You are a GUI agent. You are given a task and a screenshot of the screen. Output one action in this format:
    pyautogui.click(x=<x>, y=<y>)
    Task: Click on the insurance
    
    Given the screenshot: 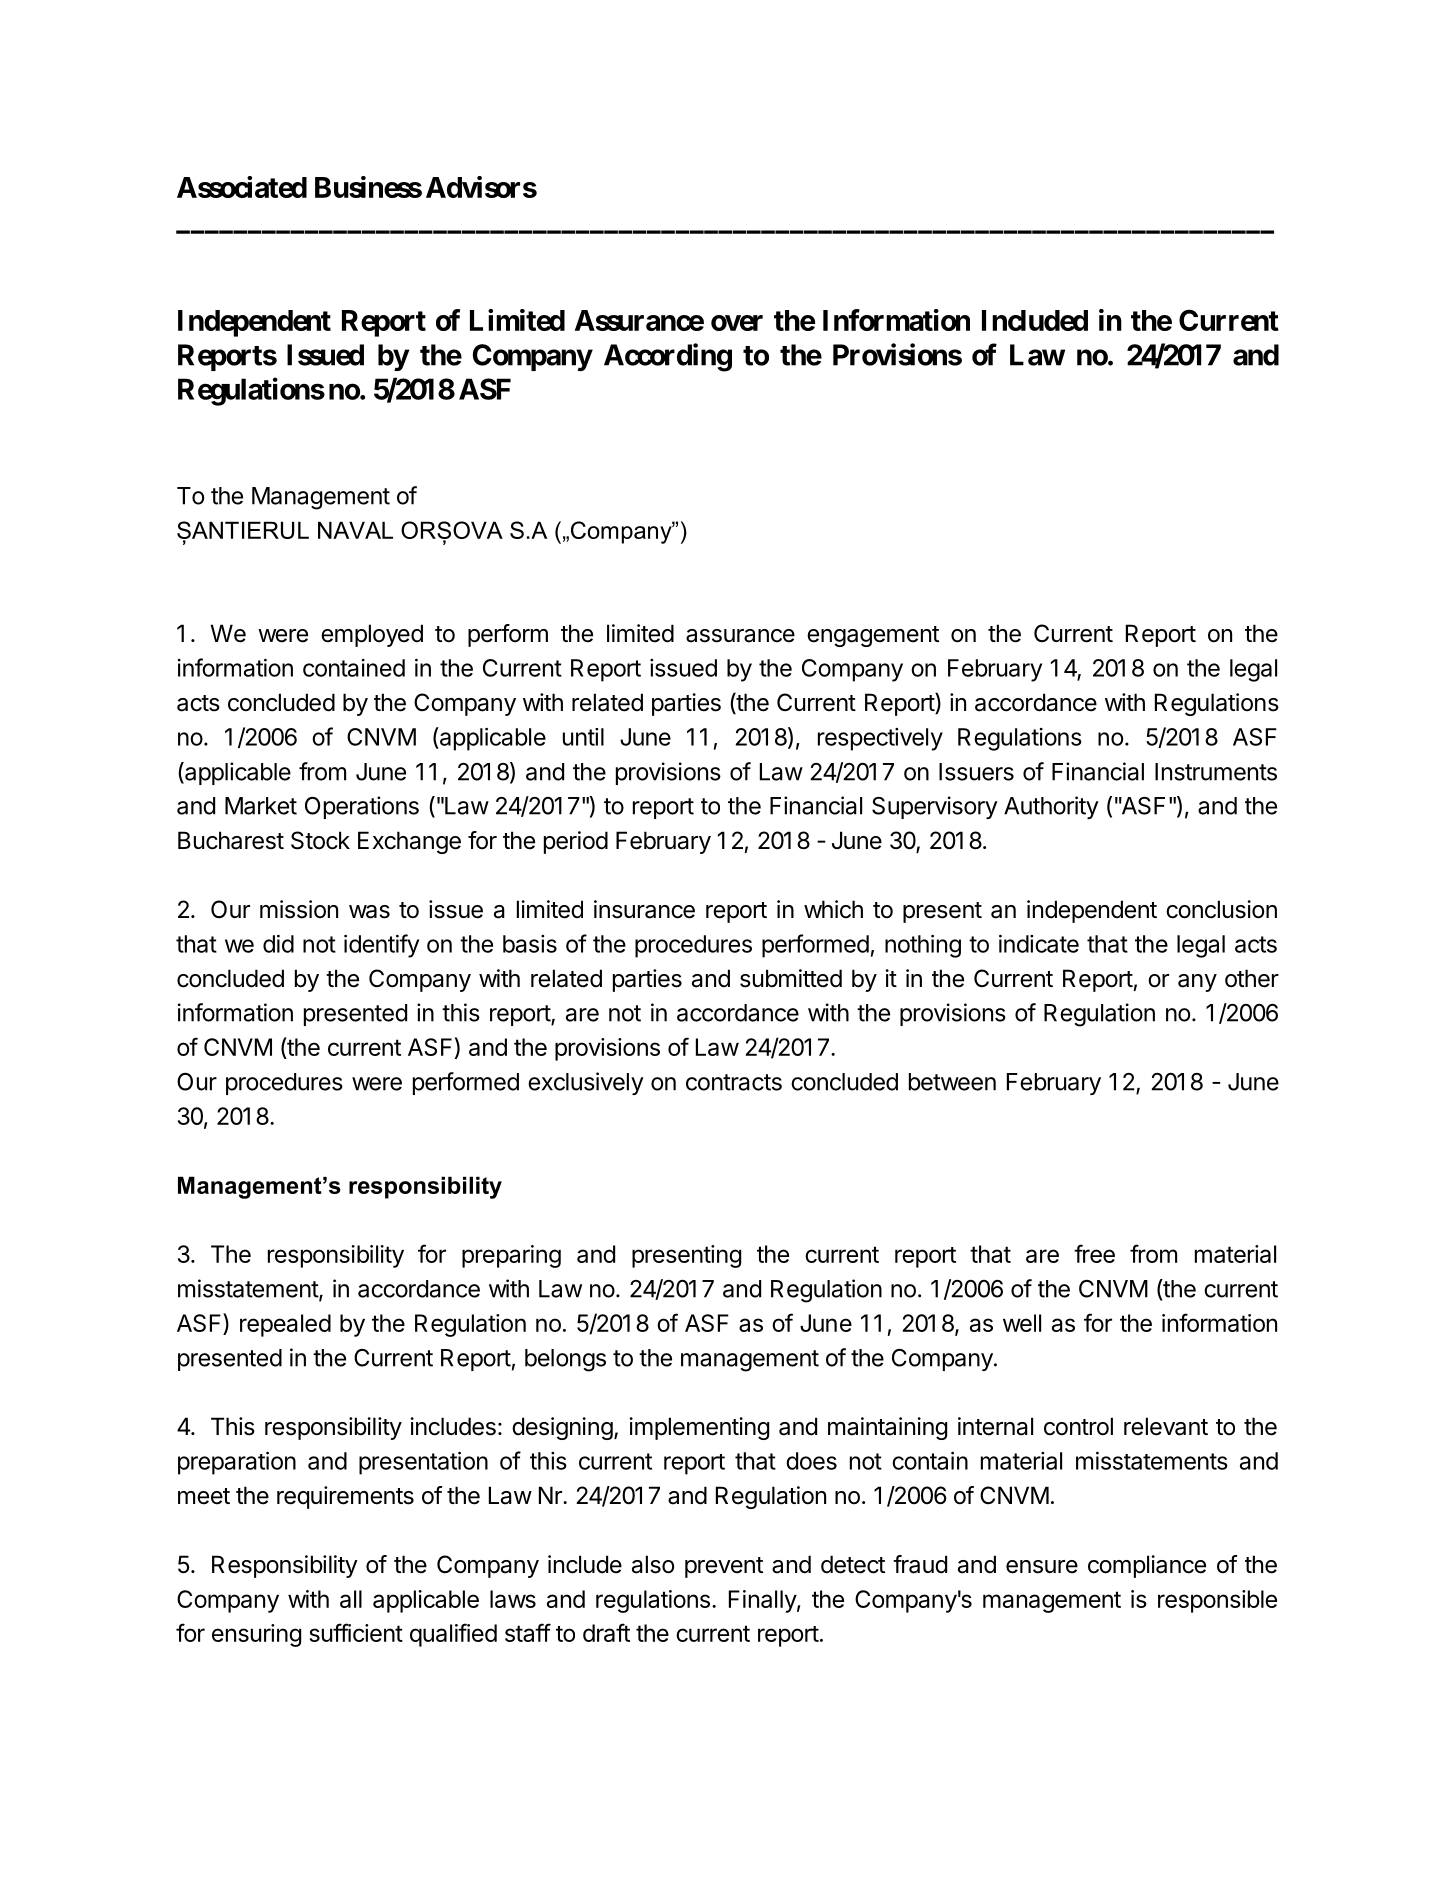 What is the action you would take?
    pyautogui.click(x=644, y=909)
